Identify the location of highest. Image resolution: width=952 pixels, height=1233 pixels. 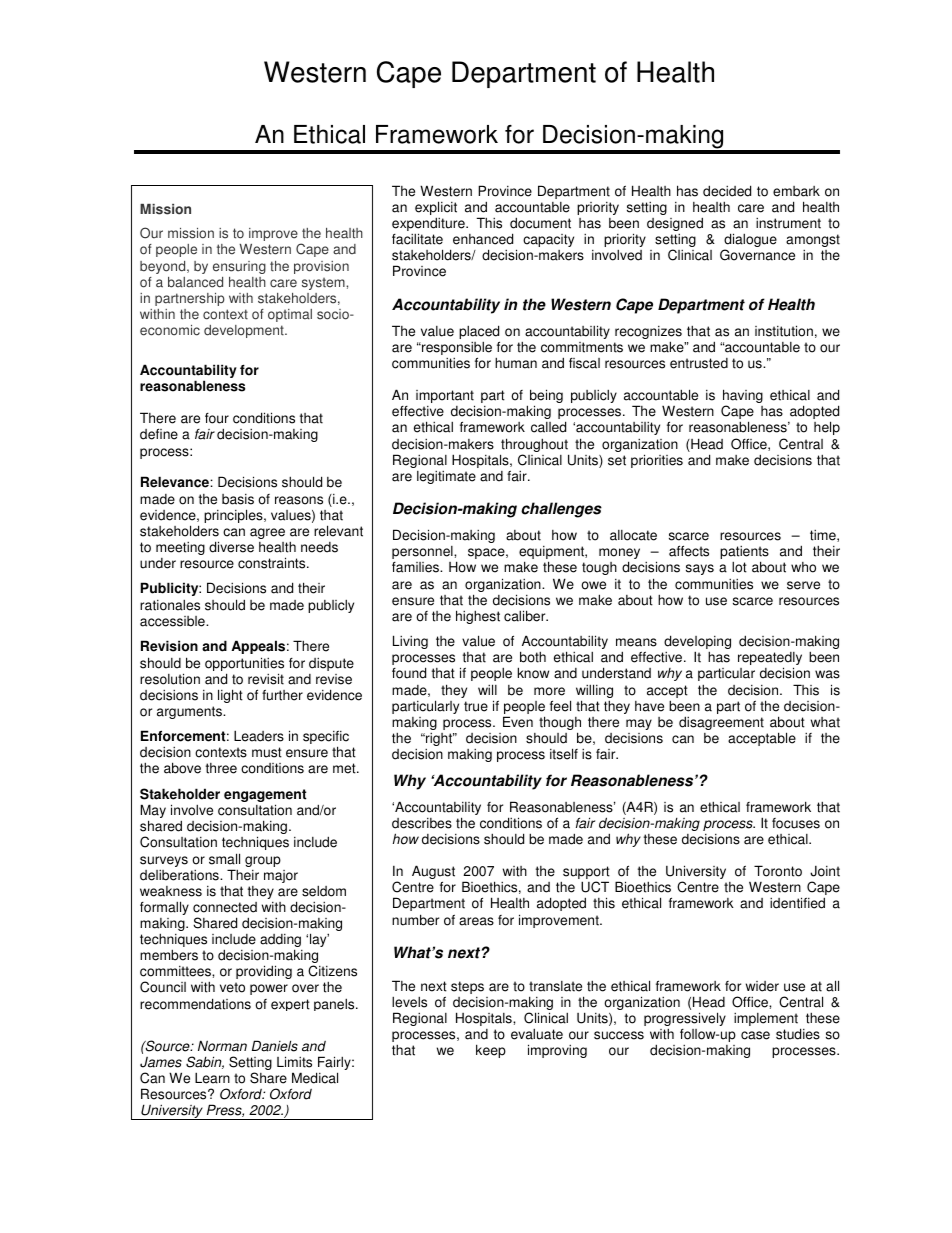
(478, 617).
